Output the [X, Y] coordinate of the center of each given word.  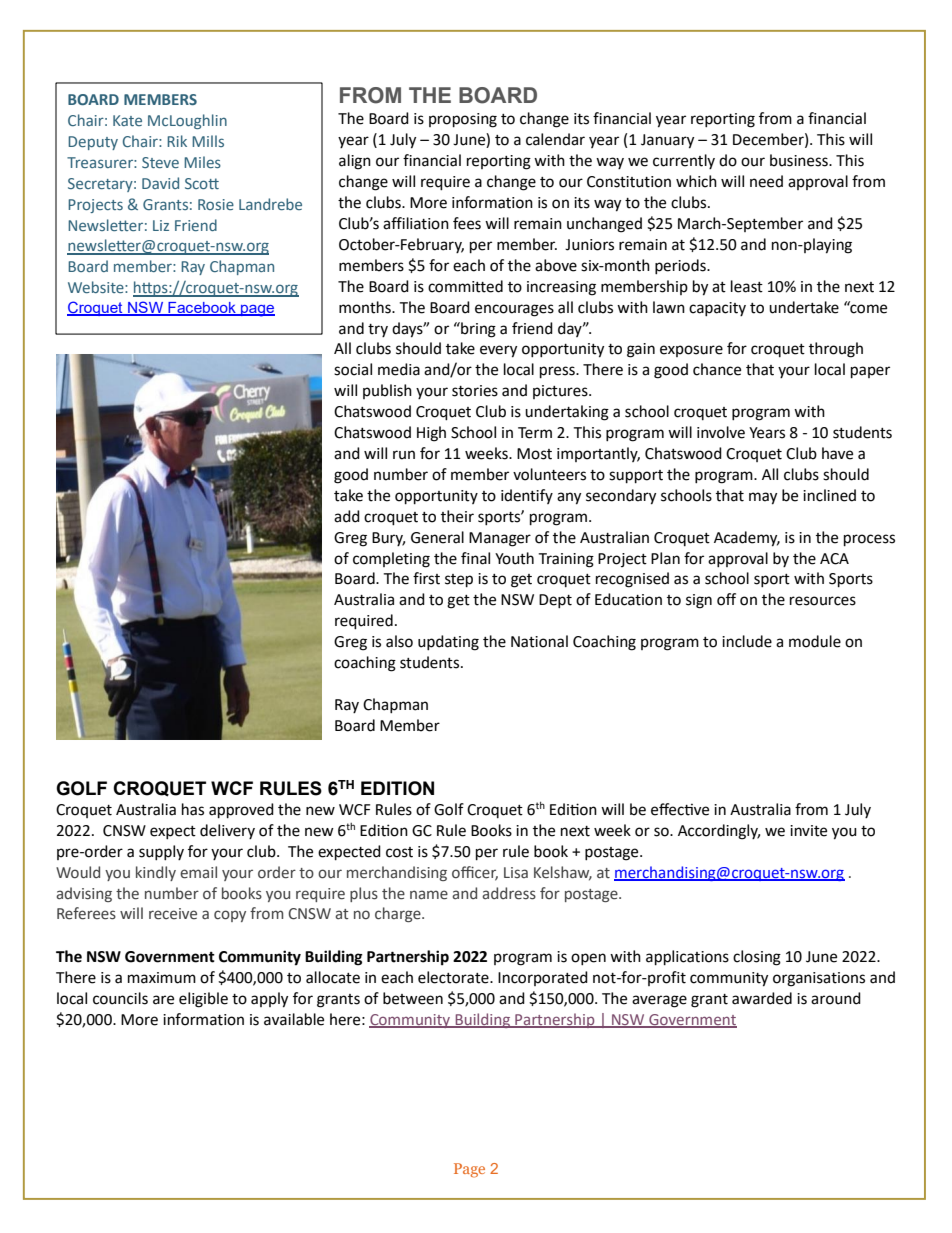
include [747, 641]
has [193, 809]
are [163, 1000]
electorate [454, 977]
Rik [177, 141]
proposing [463, 120]
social [353, 369]
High [431, 434]
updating [448, 643]
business [800, 160]
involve [721, 432]
